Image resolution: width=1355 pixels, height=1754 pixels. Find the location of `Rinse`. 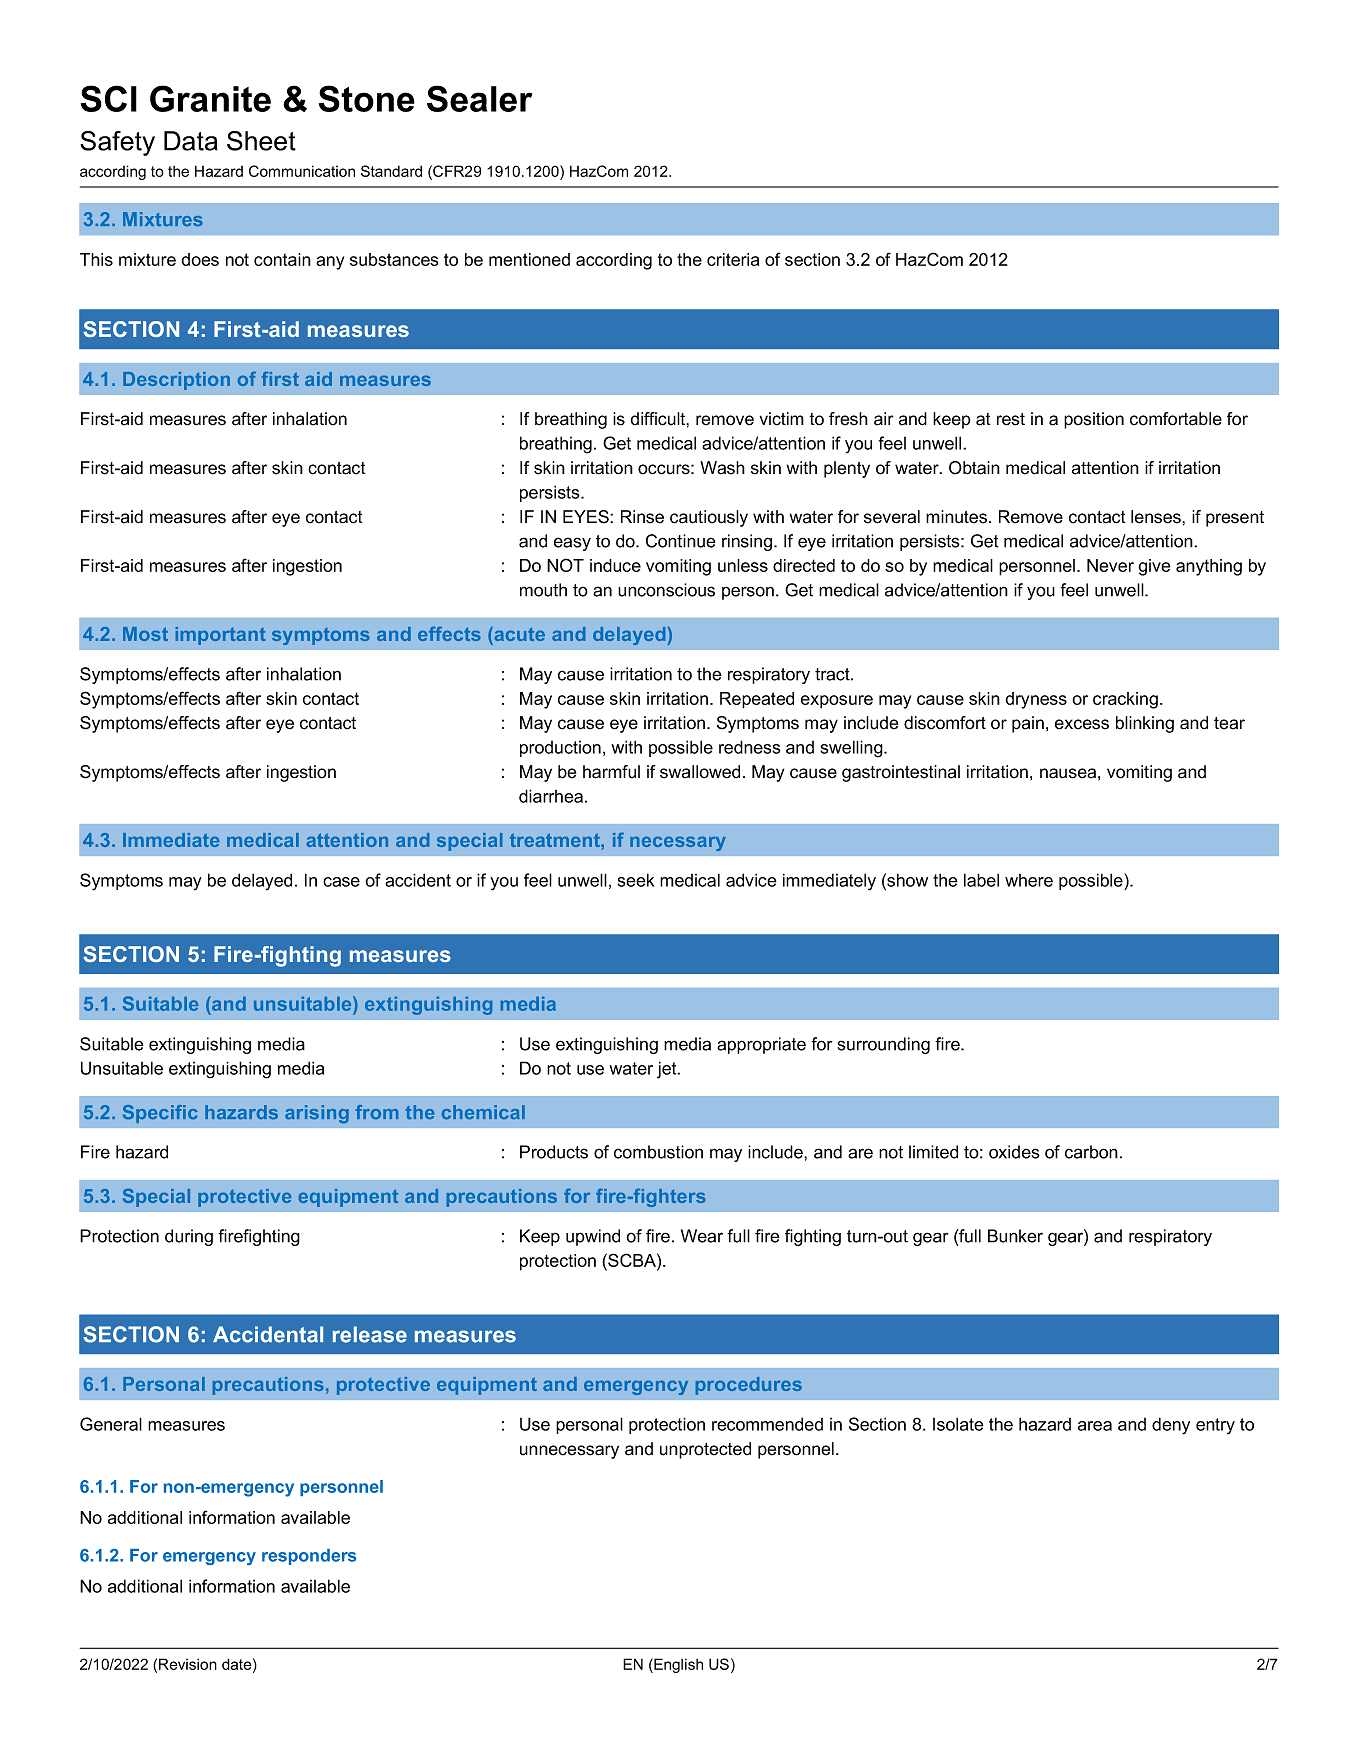

Rinse is located at coordinates (642, 517).
